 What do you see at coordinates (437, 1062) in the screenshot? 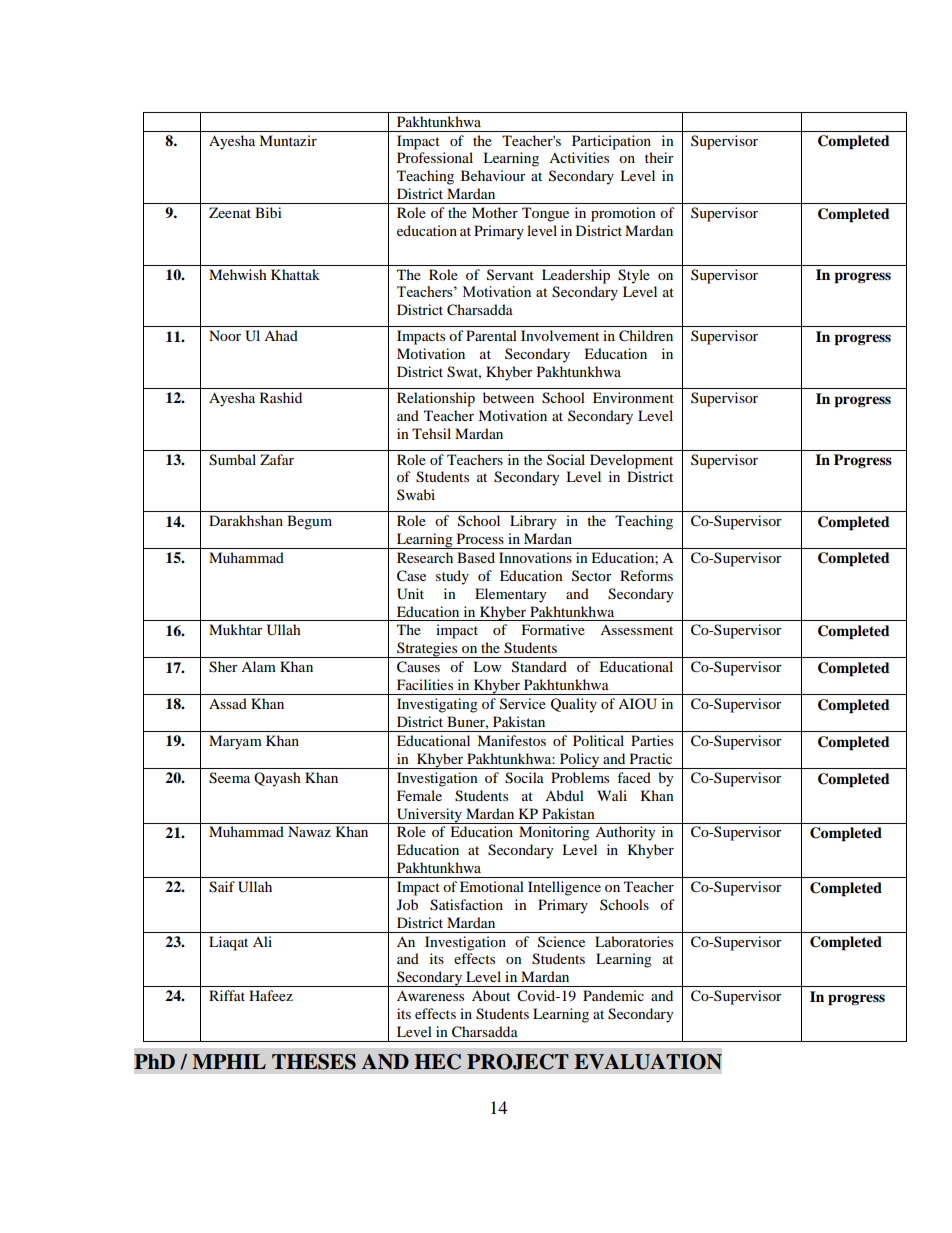
I see `HEC` at bounding box center [437, 1062].
